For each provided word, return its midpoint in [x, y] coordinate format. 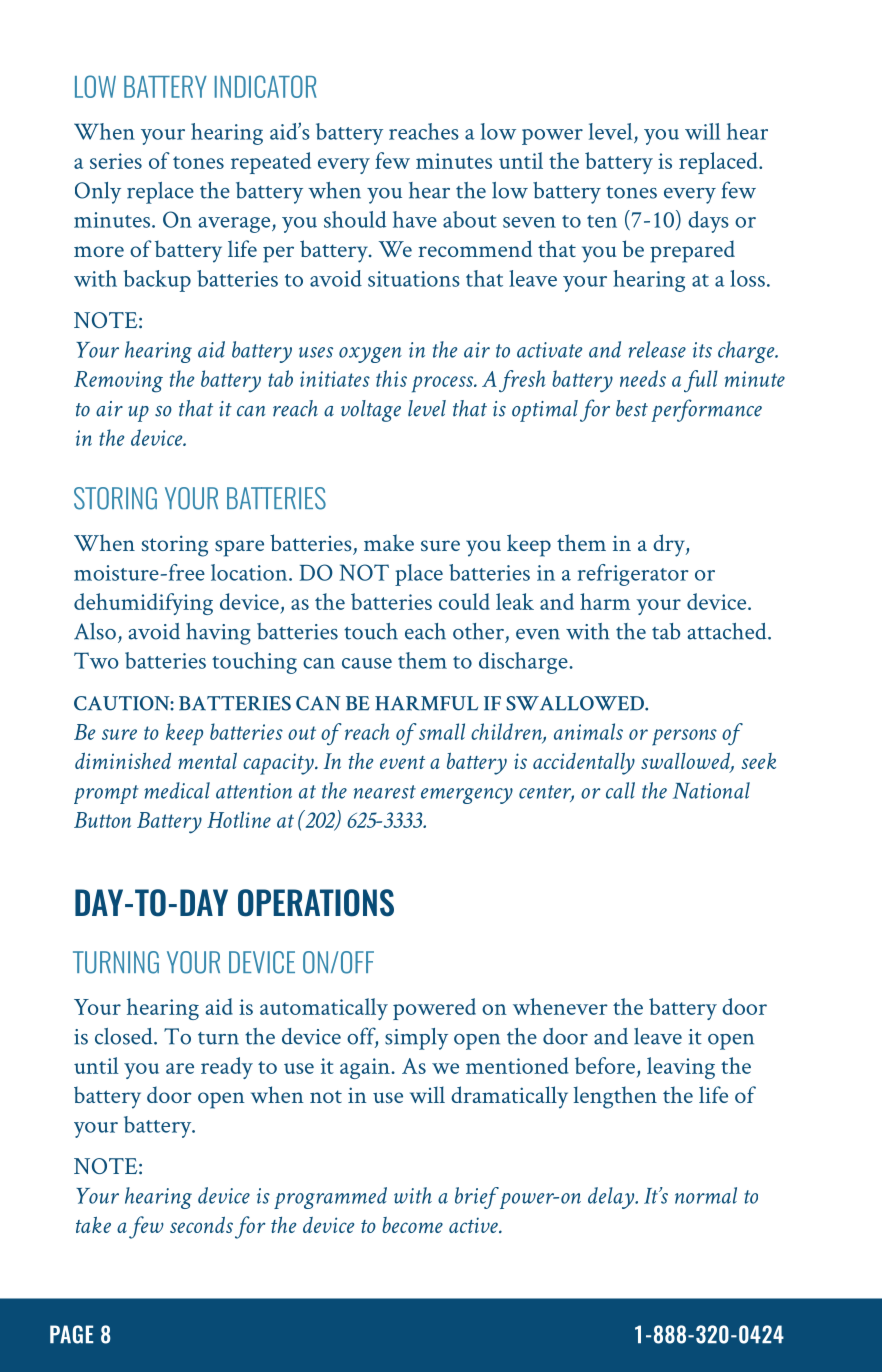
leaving [681, 1068]
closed [125, 1036]
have [415, 219]
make [389, 542]
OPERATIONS [316, 903]
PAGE [71, 1334]
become [412, 1225]
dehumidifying [143, 604]
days [708, 222]
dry [670, 545]
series [116, 161]
